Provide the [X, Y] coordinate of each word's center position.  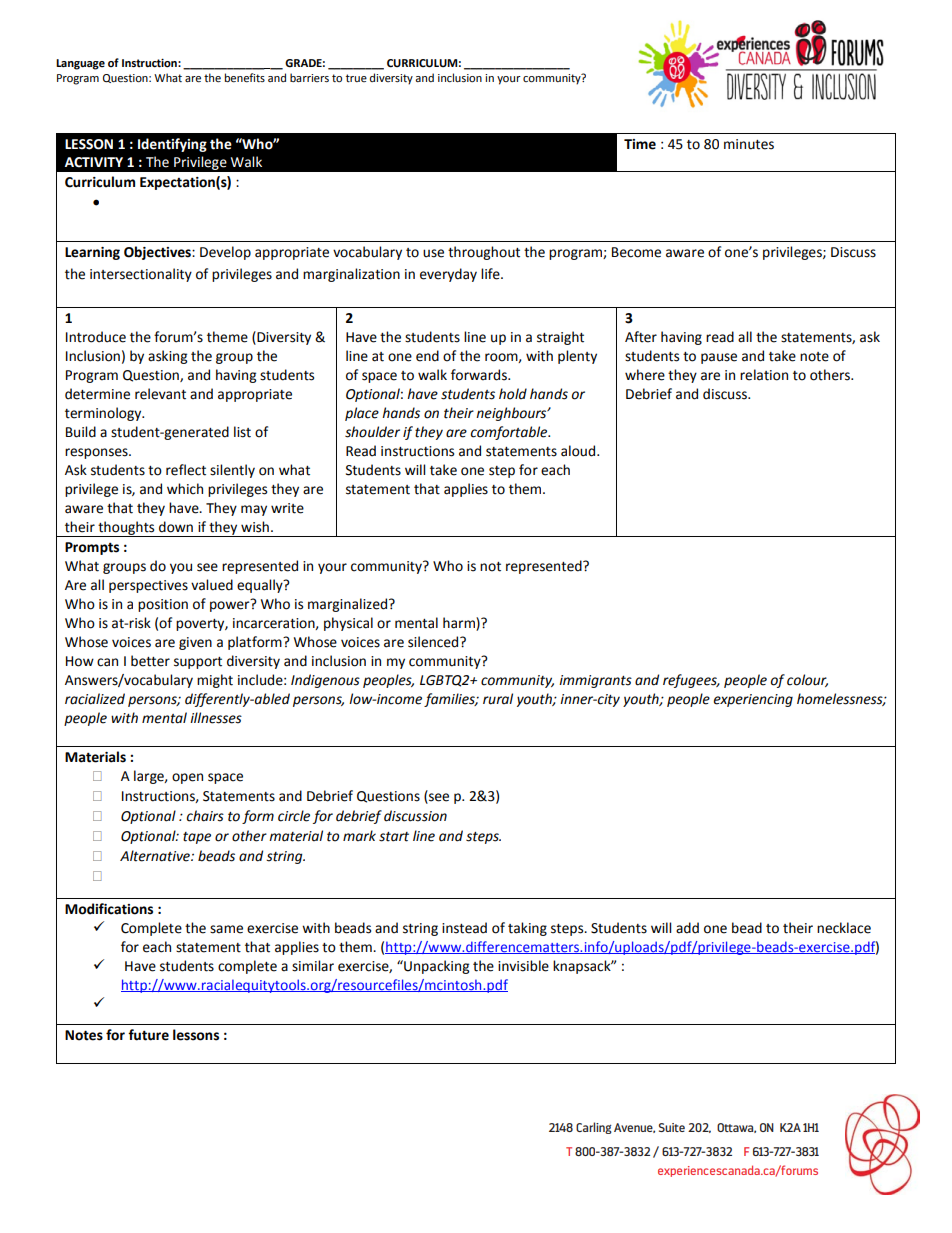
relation [764, 375]
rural [498, 699]
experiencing [753, 700]
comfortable [510, 433]
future [148, 1035]
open [187, 778]
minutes [749, 144]
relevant [160, 394]
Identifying [172, 145]
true [356, 78]
